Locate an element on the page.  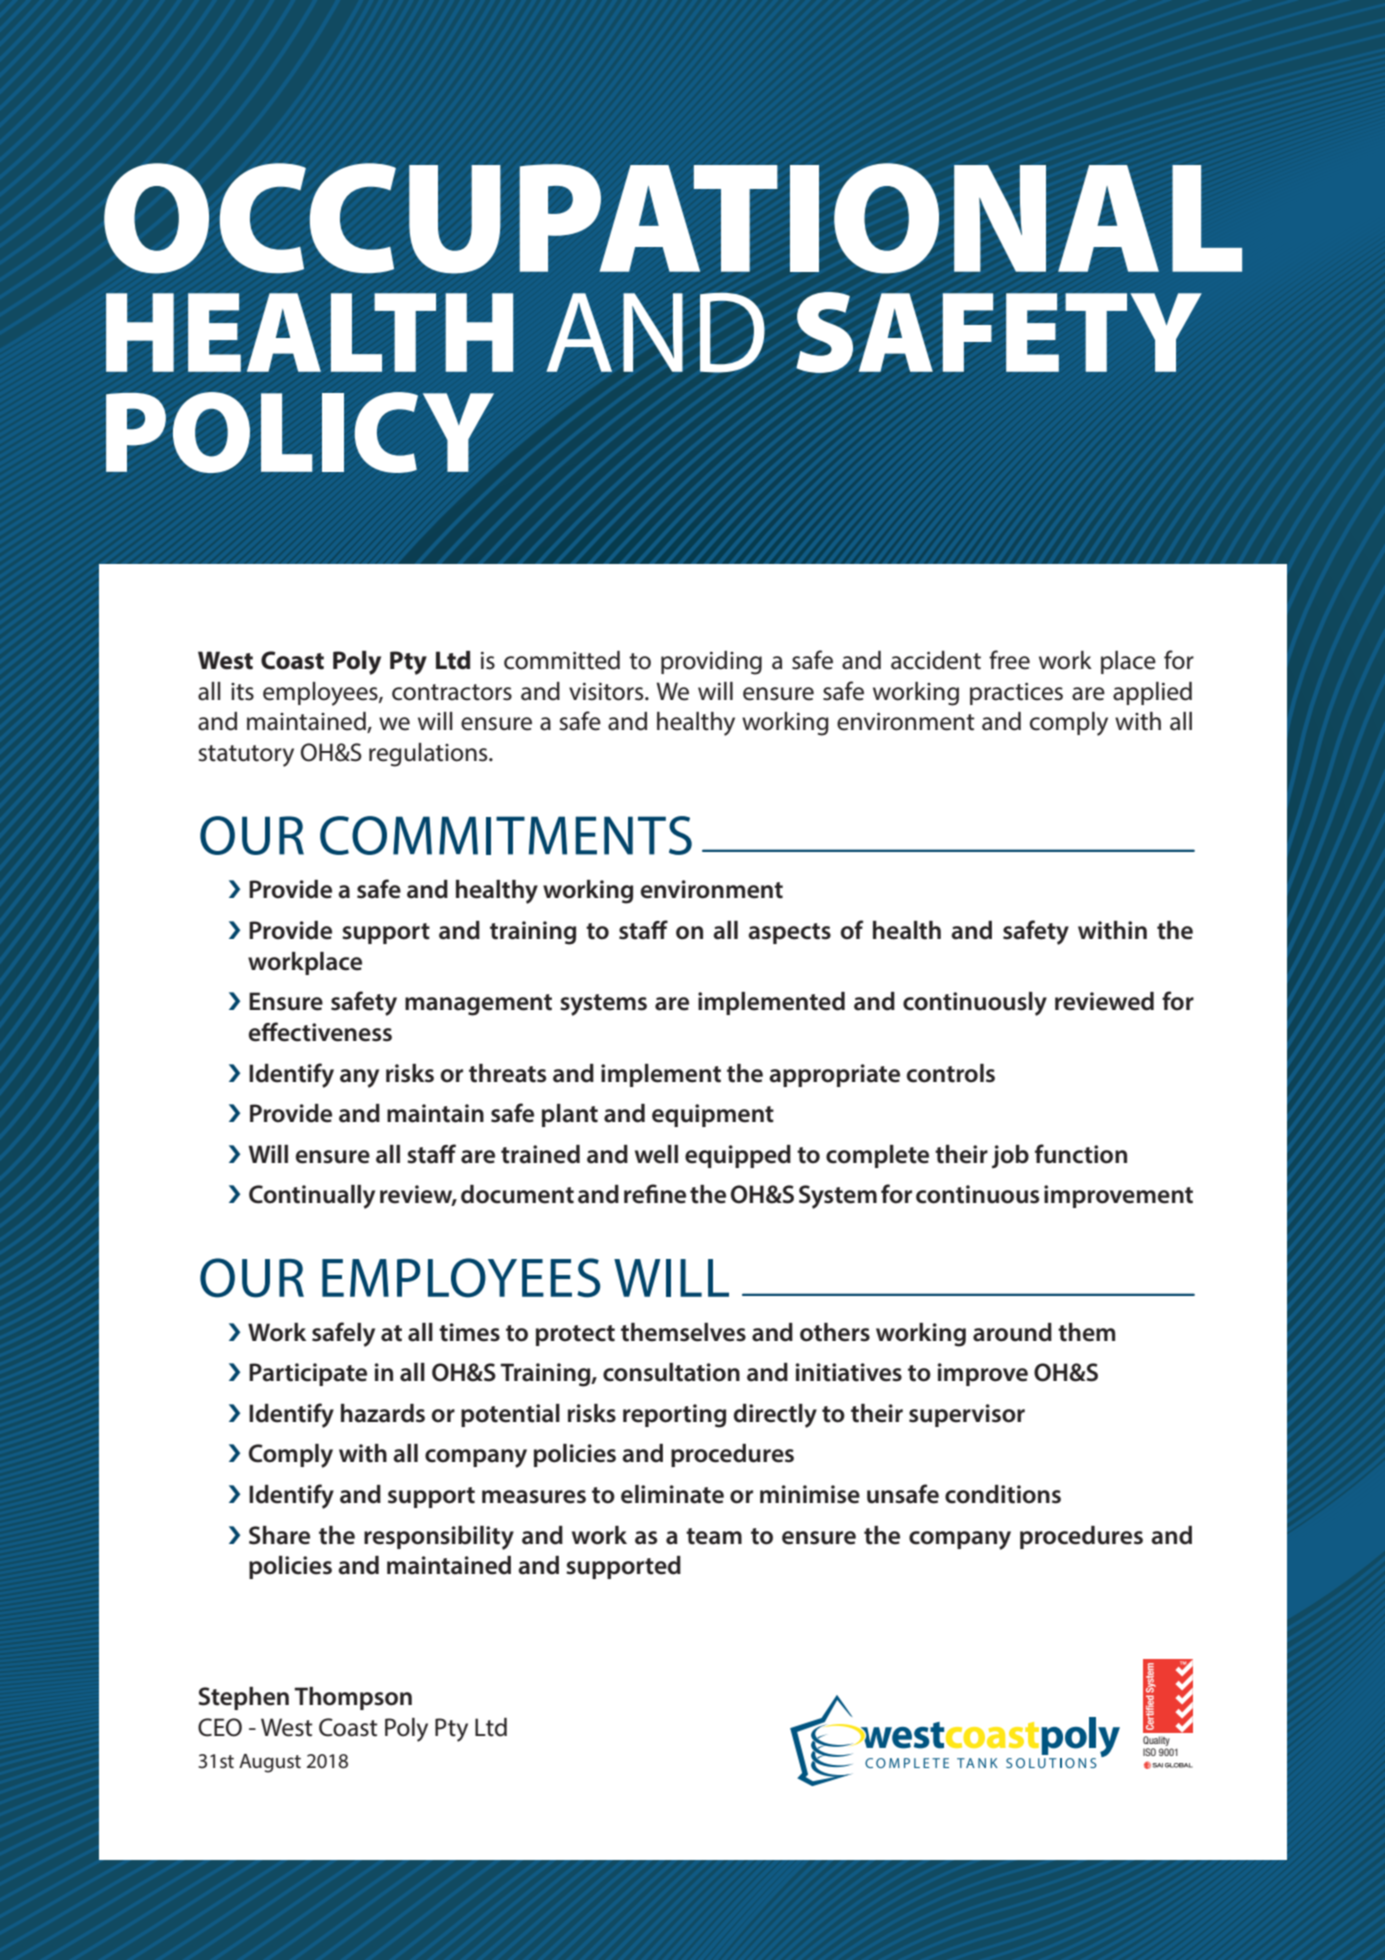
Thompson is located at coordinates (353, 1698).
